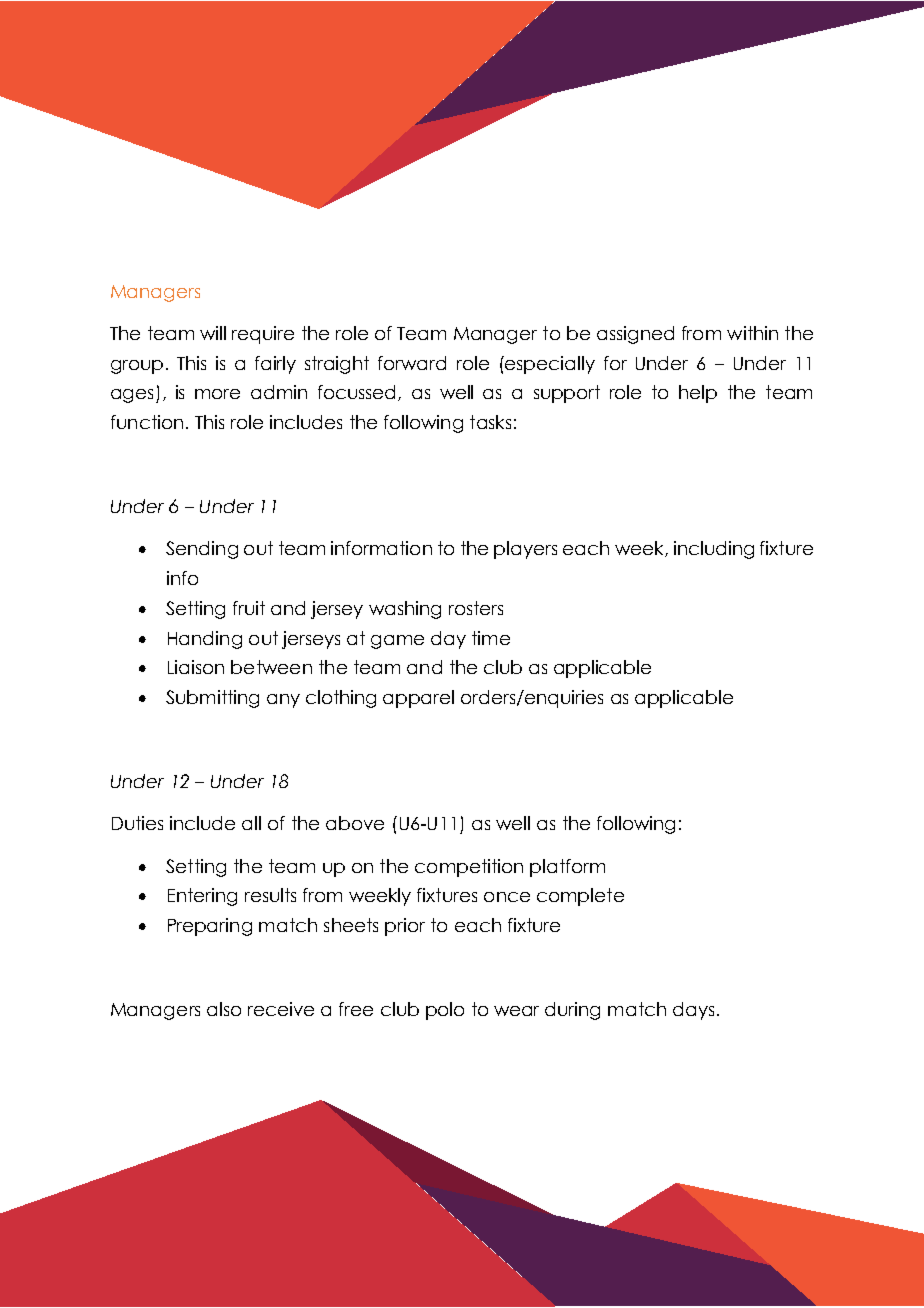  What do you see at coordinates (445, 1011) in the screenshot?
I see `polo` at bounding box center [445, 1011].
